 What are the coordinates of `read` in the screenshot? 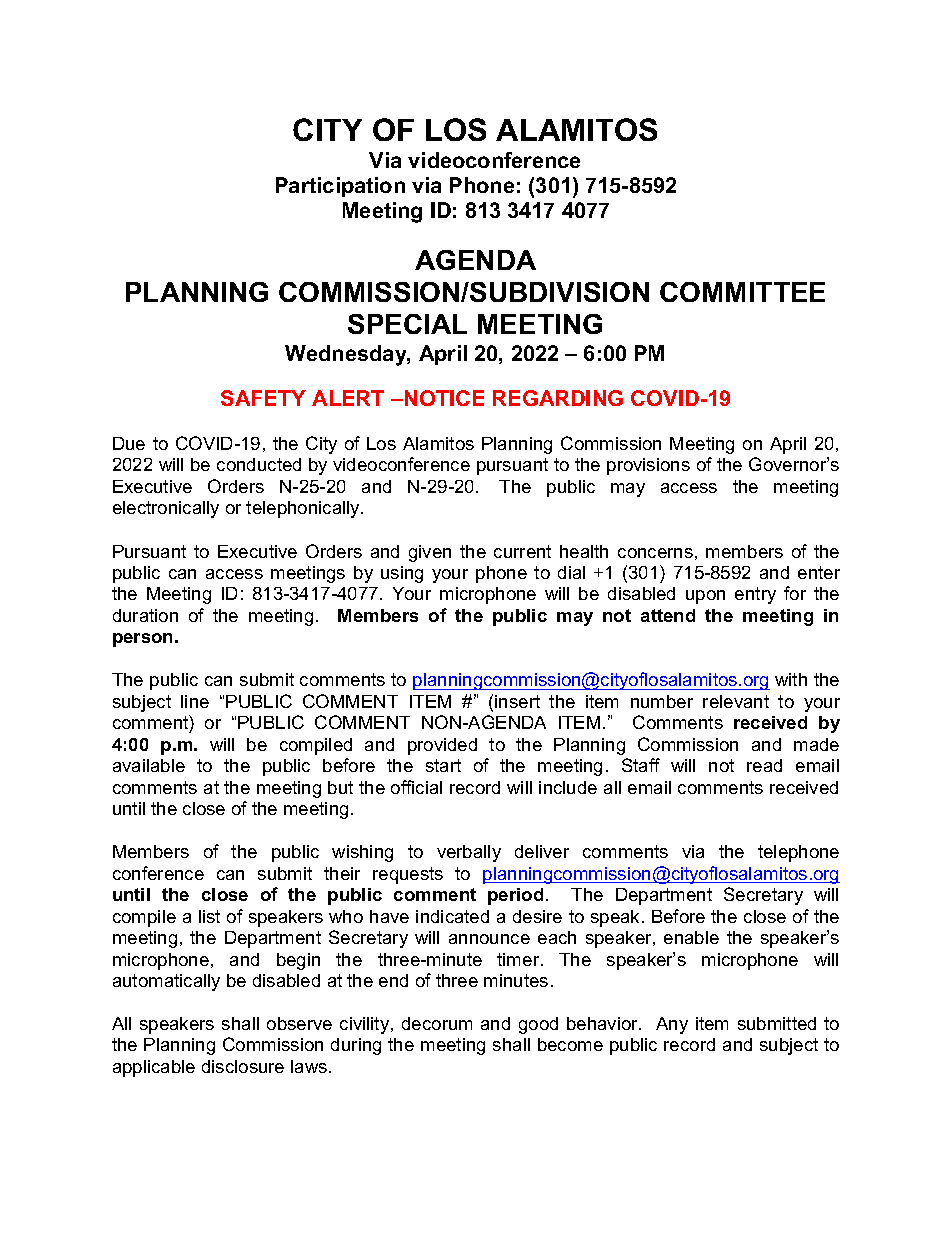 It's located at (764, 765).
